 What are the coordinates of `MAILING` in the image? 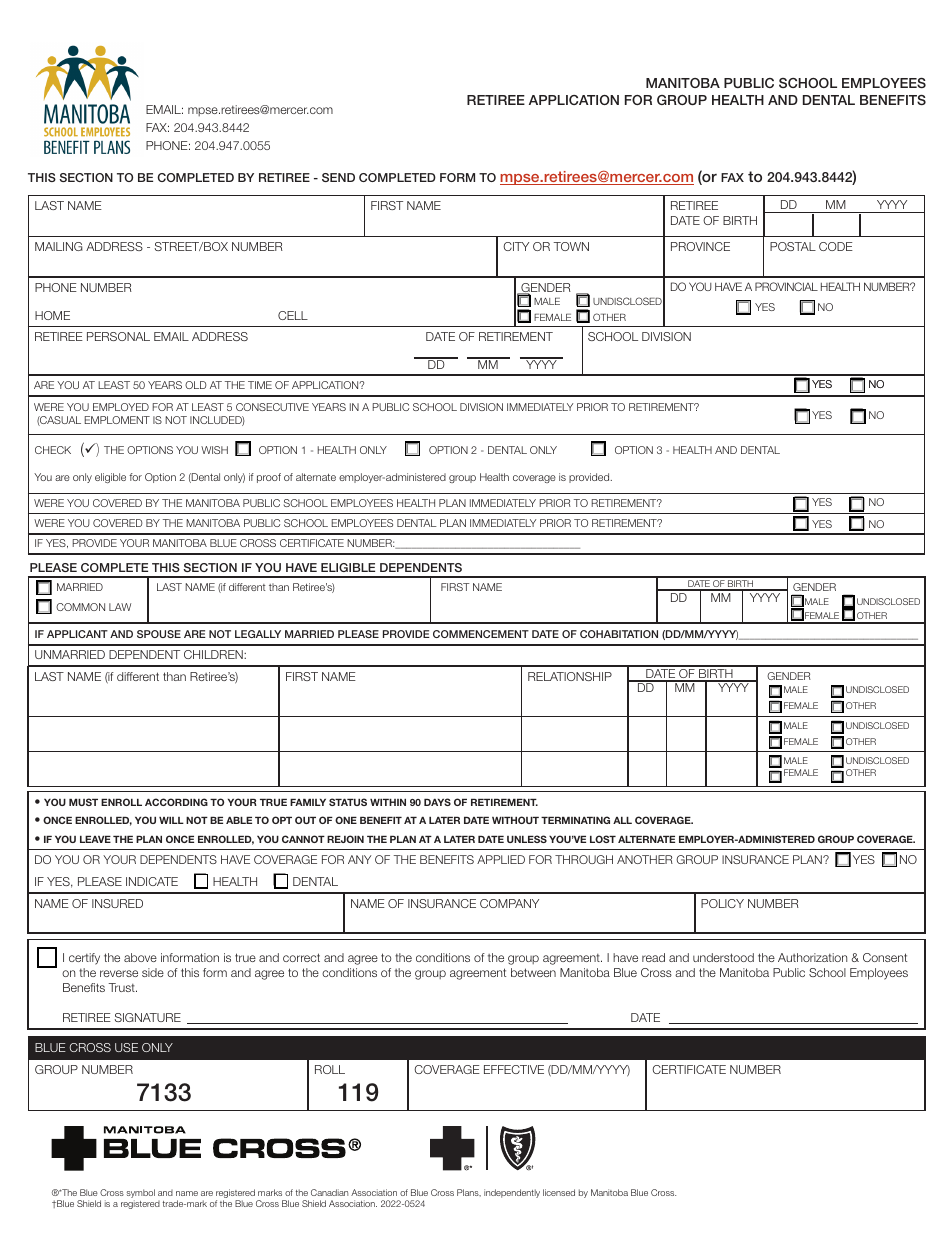 It's located at (59, 246).
